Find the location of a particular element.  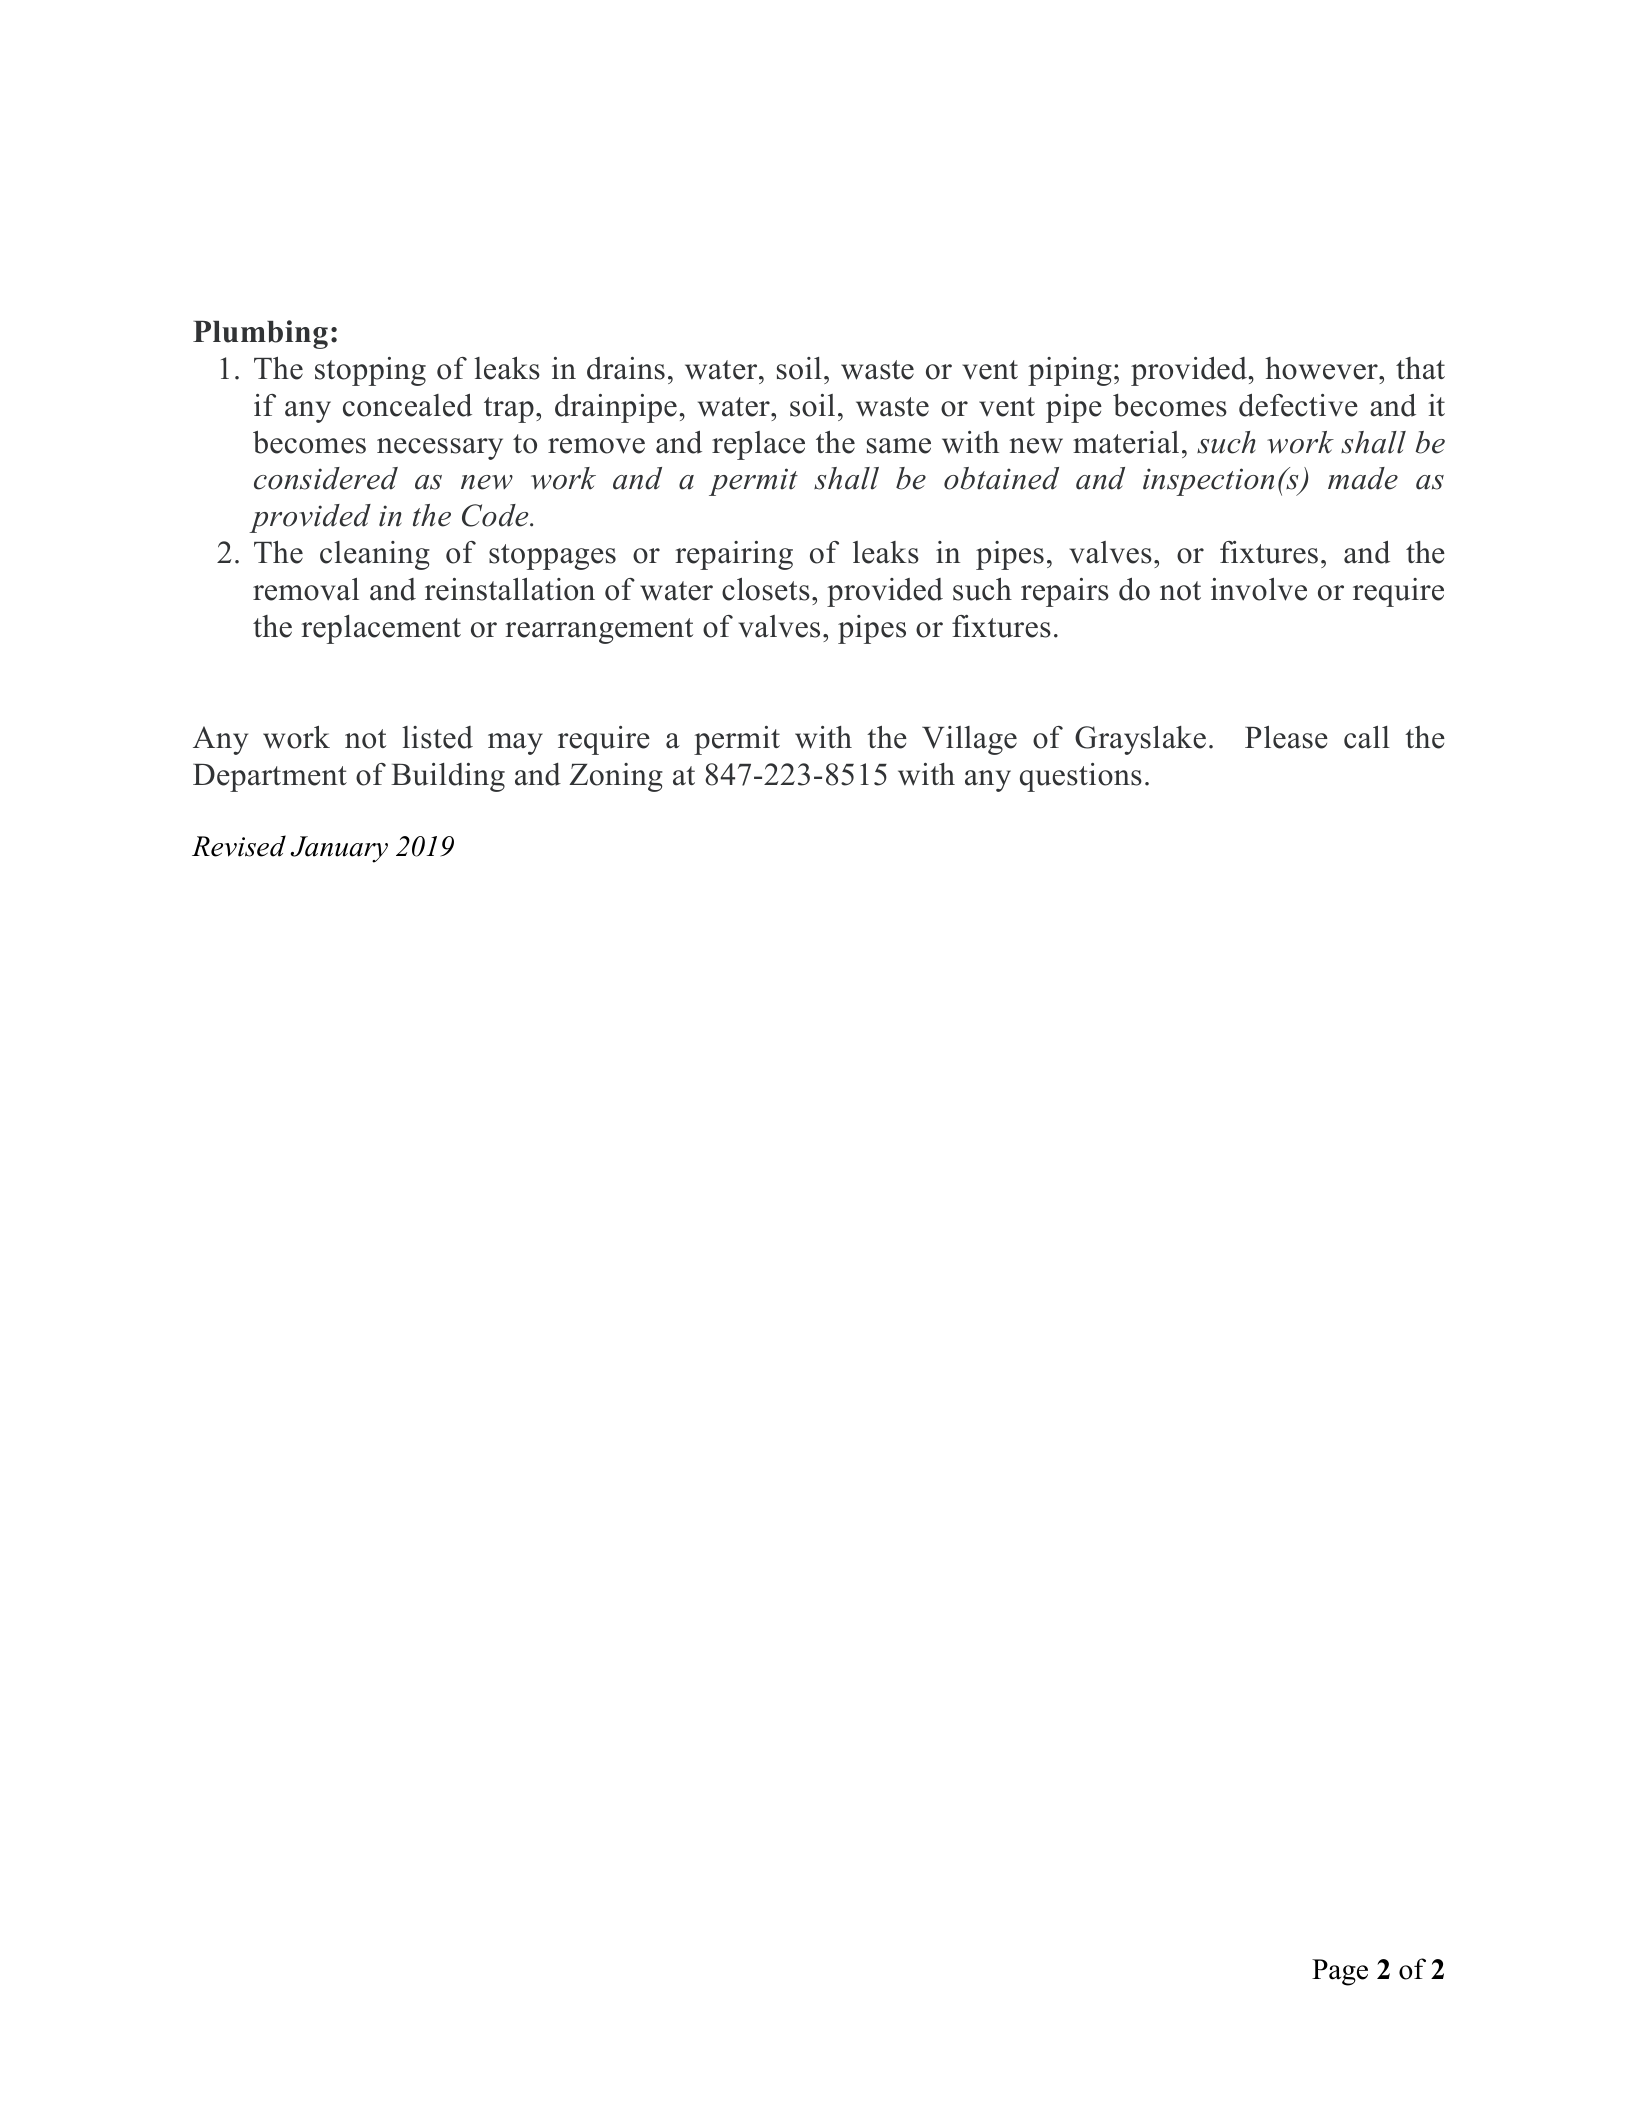

drains is located at coordinates (626, 368).
